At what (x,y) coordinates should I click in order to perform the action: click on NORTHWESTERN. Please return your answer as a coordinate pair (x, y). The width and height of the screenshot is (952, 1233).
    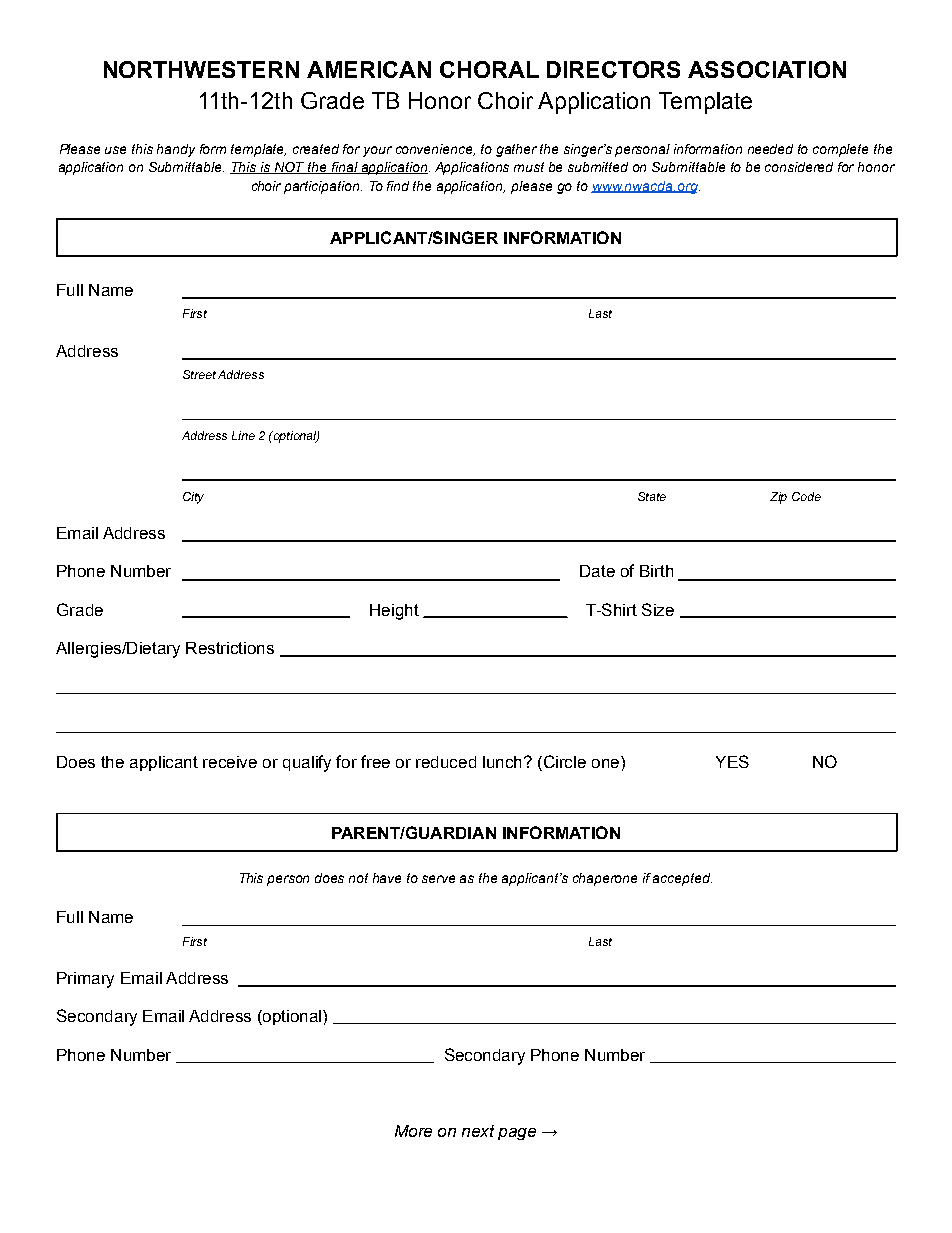
    Looking at the image, I should click on (201, 69).
